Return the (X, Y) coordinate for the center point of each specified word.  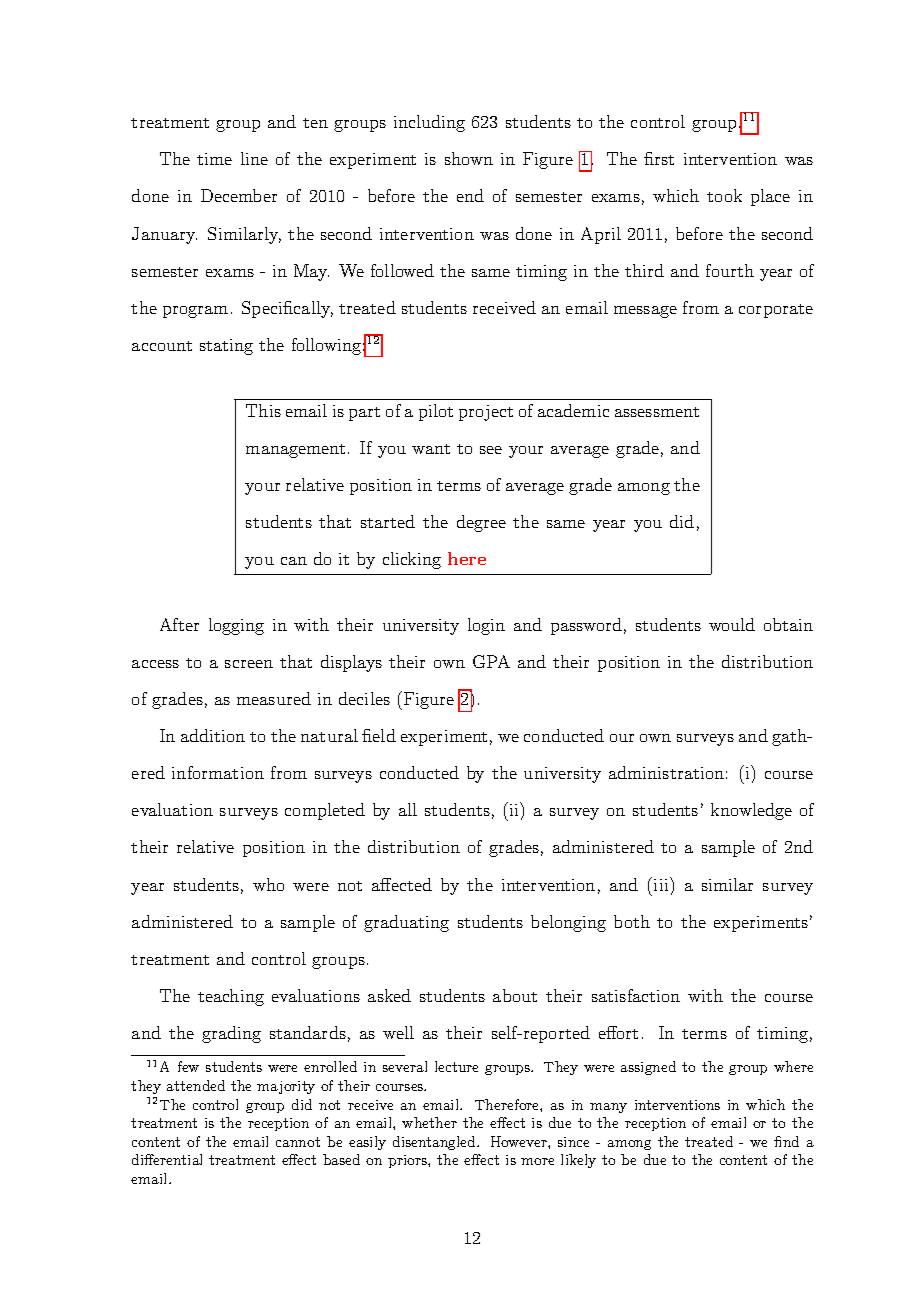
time (214, 159)
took (724, 195)
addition (213, 735)
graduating (406, 923)
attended (196, 1085)
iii (662, 884)
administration (666, 772)
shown (469, 158)
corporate (776, 311)
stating (226, 347)
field (379, 735)
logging (236, 626)
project (486, 413)
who (268, 884)
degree (481, 523)
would (732, 624)
